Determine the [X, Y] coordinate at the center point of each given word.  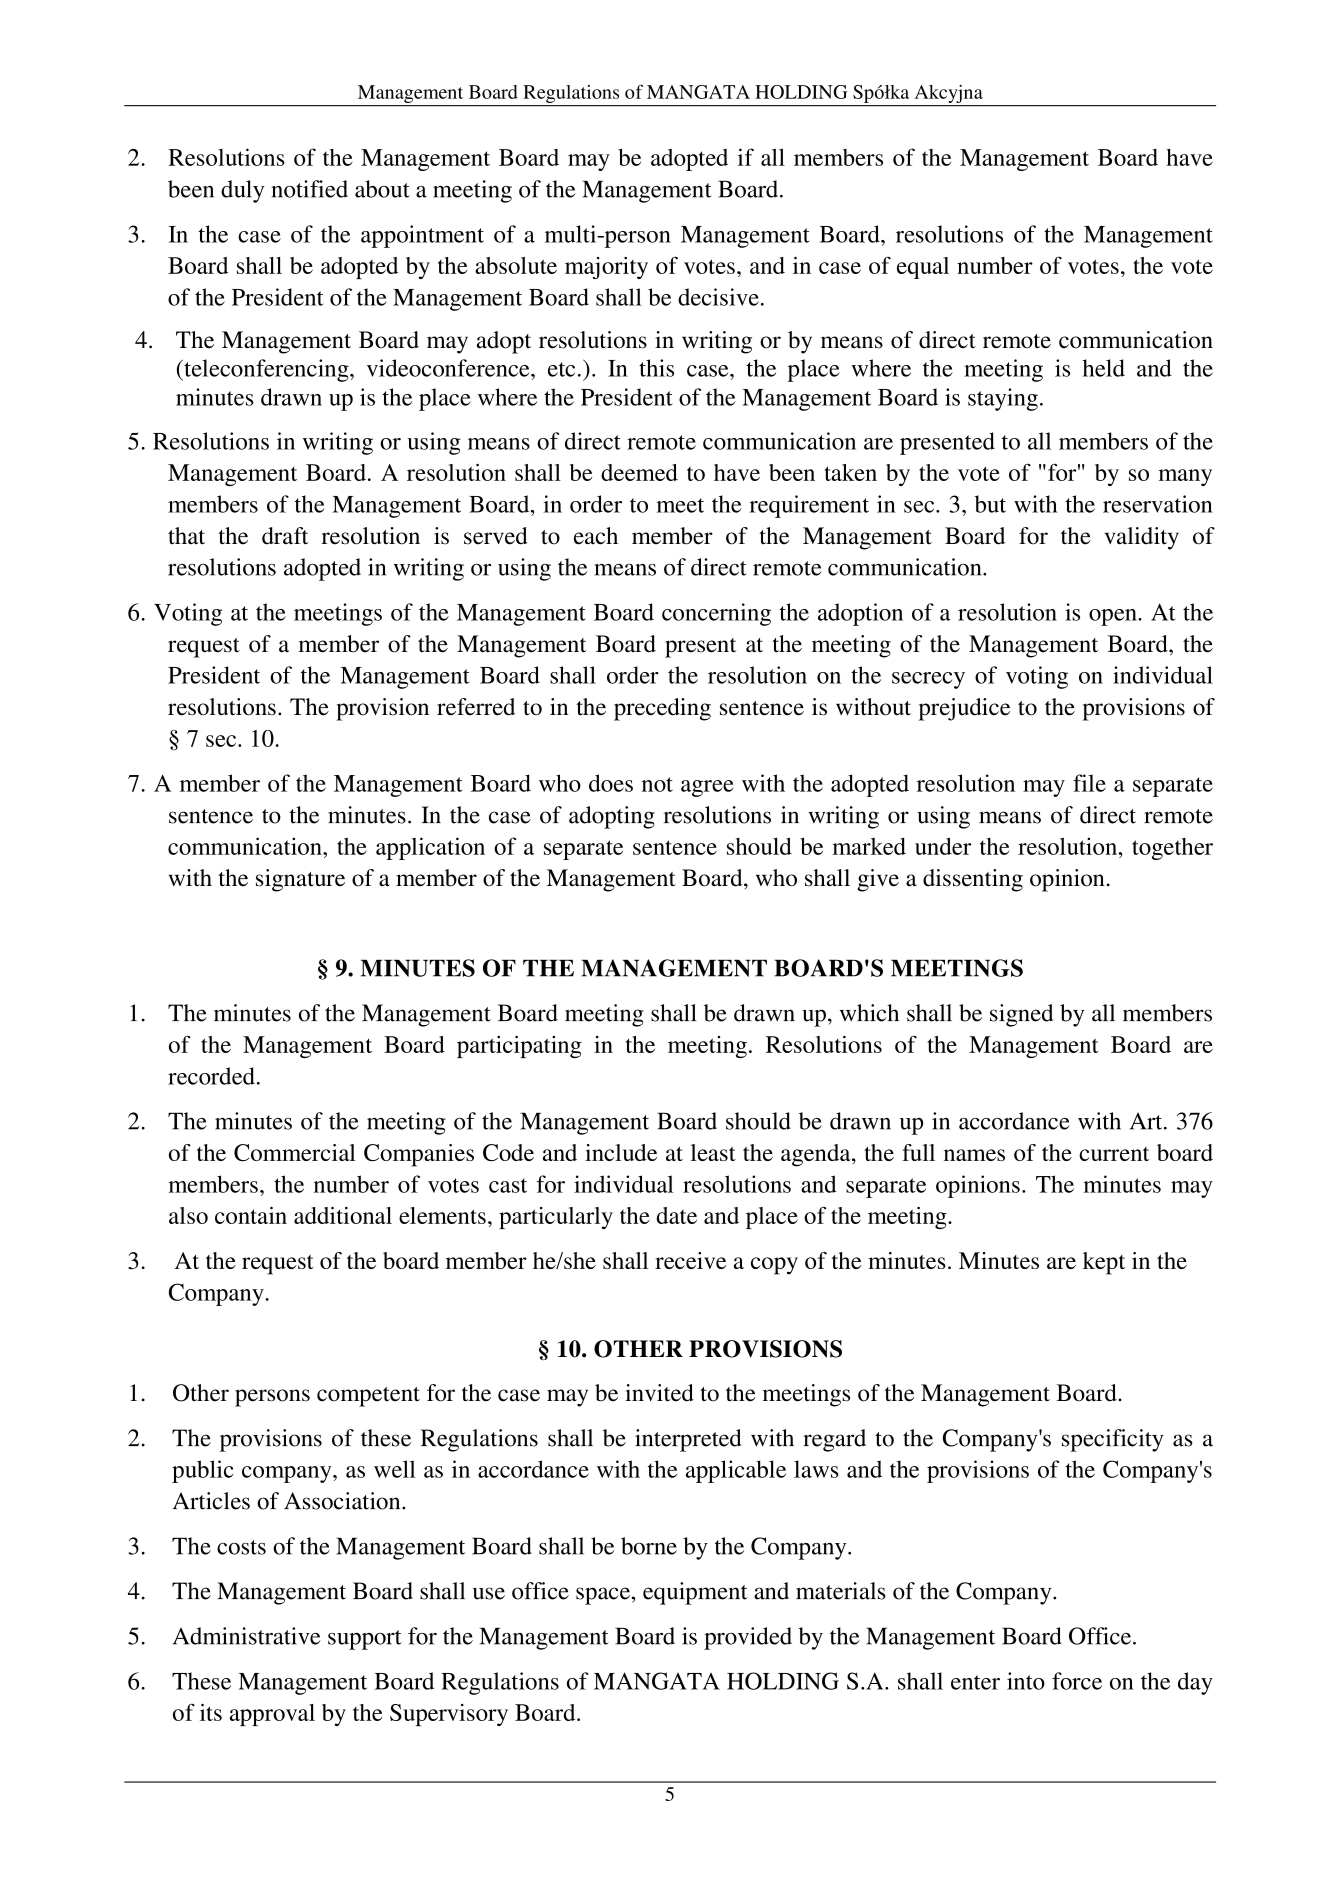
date [677, 1215]
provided [748, 1638]
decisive [718, 297]
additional [343, 1215]
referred [476, 707]
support [365, 1640]
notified [310, 189]
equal [923, 268]
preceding [662, 709]
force [1077, 1681]
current [1114, 1154]
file [1089, 783]
